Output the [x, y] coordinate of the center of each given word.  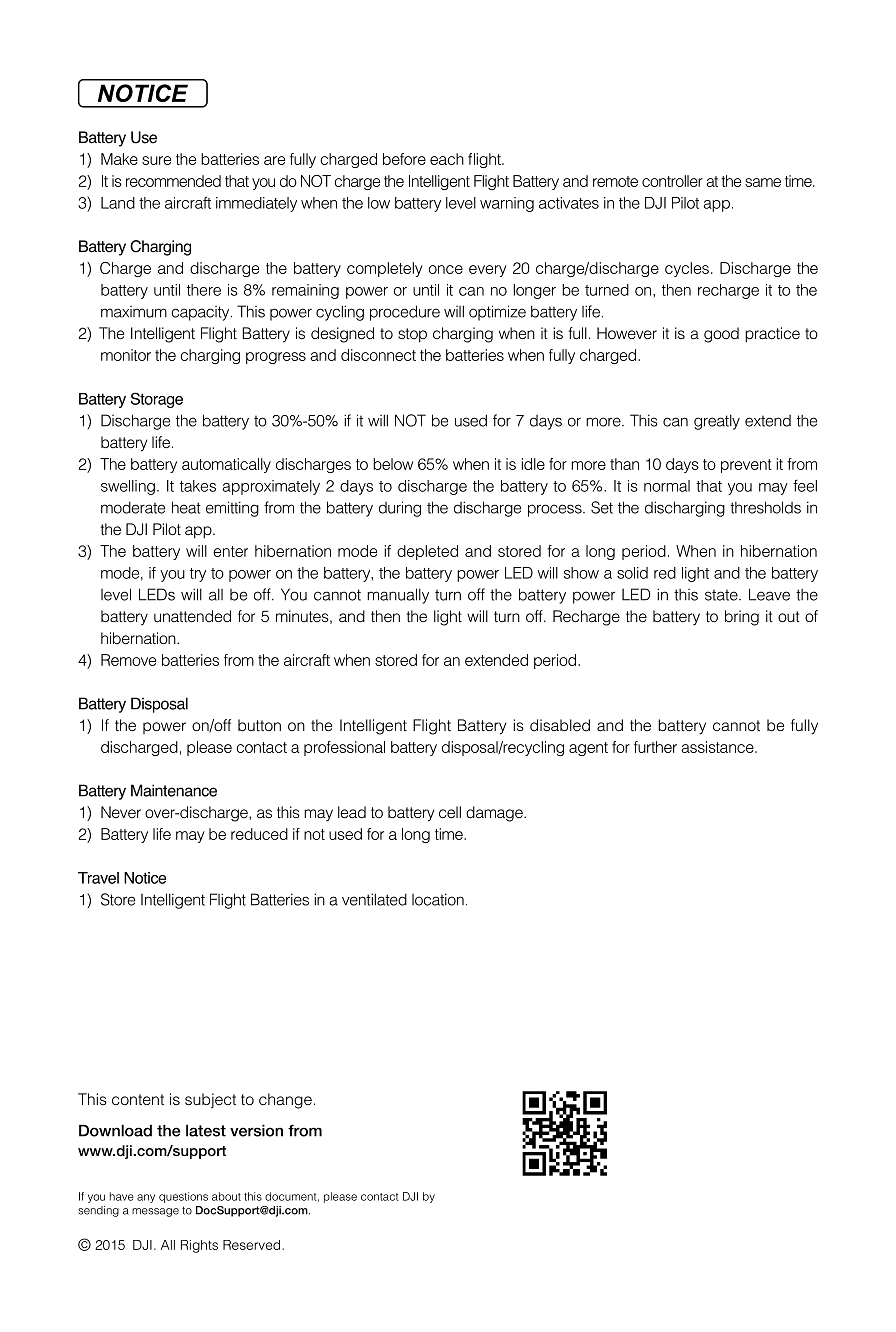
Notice [145, 878]
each [447, 159]
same [763, 182]
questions [183, 1197]
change [285, 1101]
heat [186, 507]
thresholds [765, 507]
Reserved [253, 1245]
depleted [427, 552]
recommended [173, 181]
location [438, 899]
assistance [718, 747]
